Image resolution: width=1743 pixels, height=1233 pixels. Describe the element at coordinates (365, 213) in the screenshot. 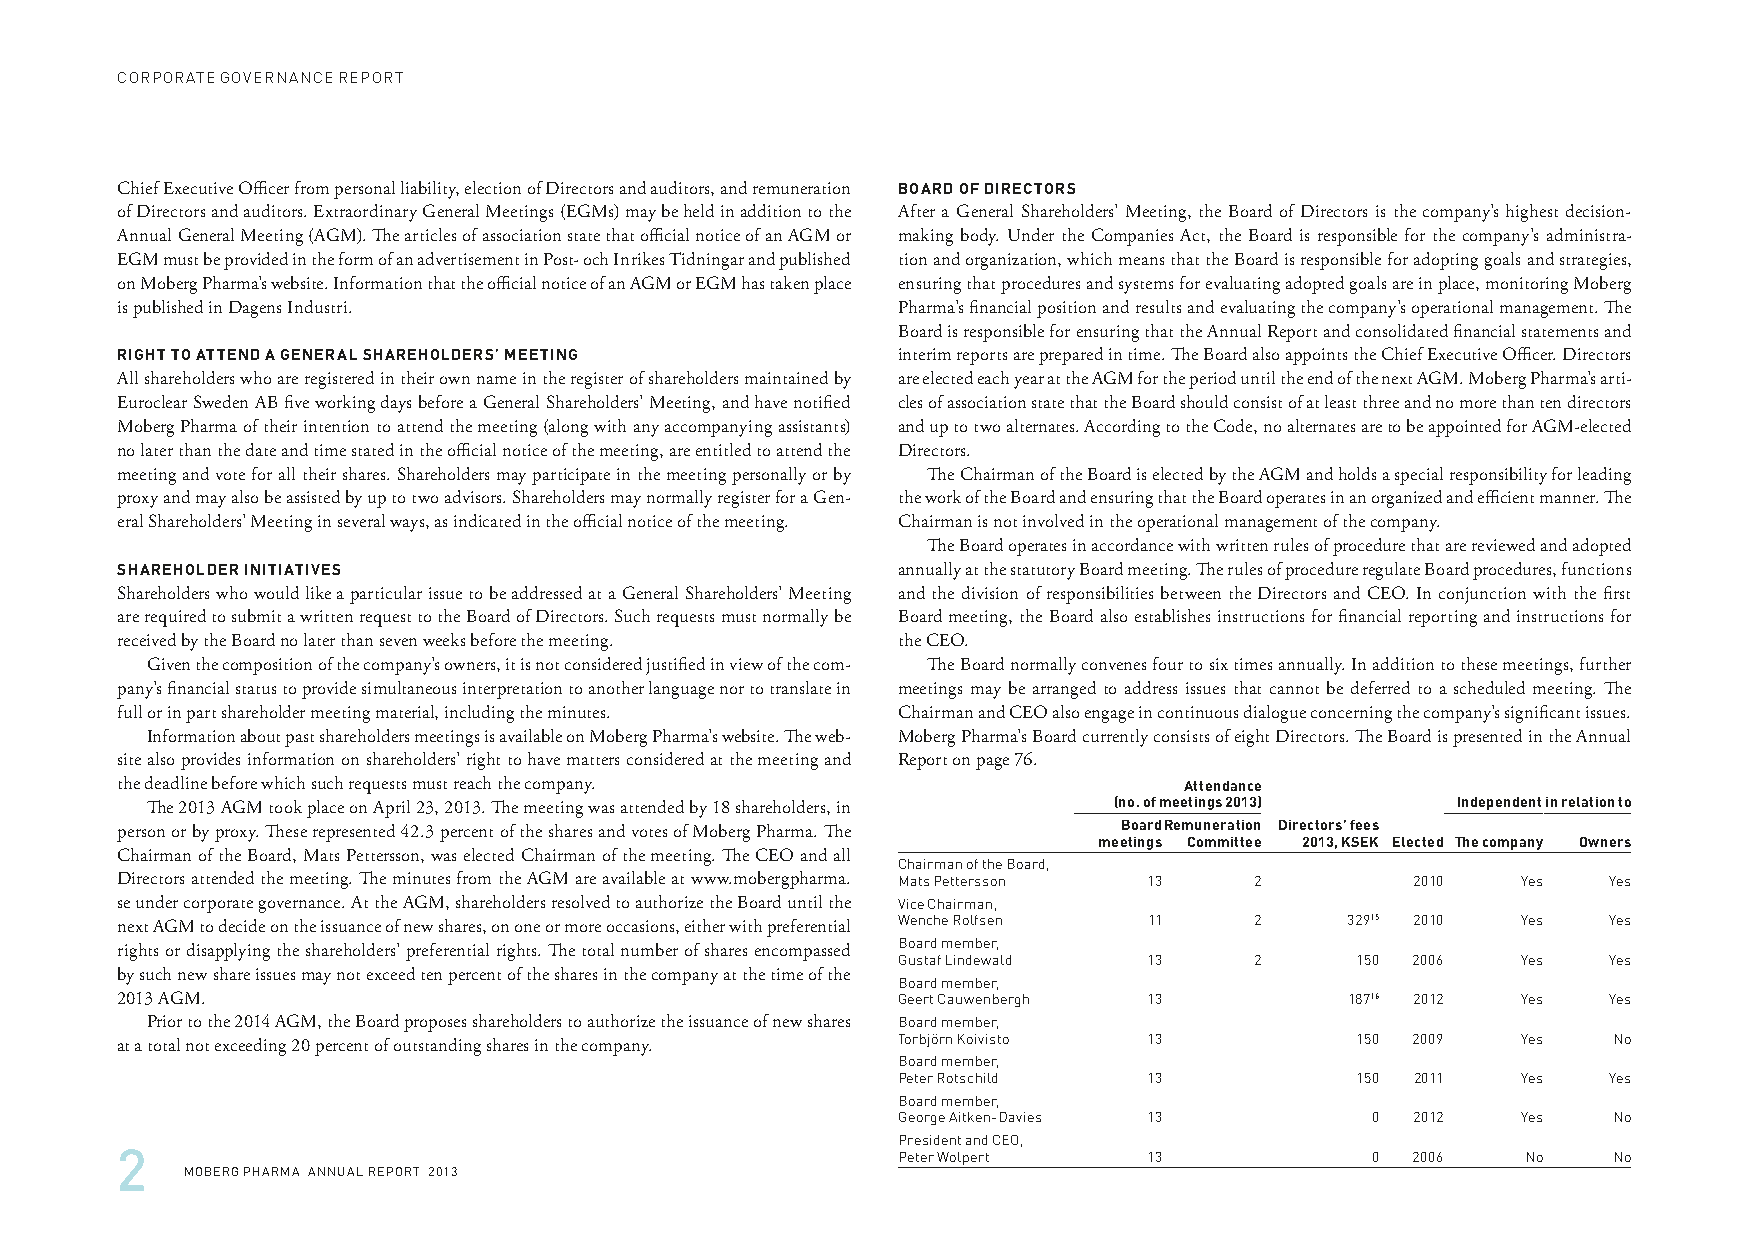

I see `Extraordinary` at that location.
